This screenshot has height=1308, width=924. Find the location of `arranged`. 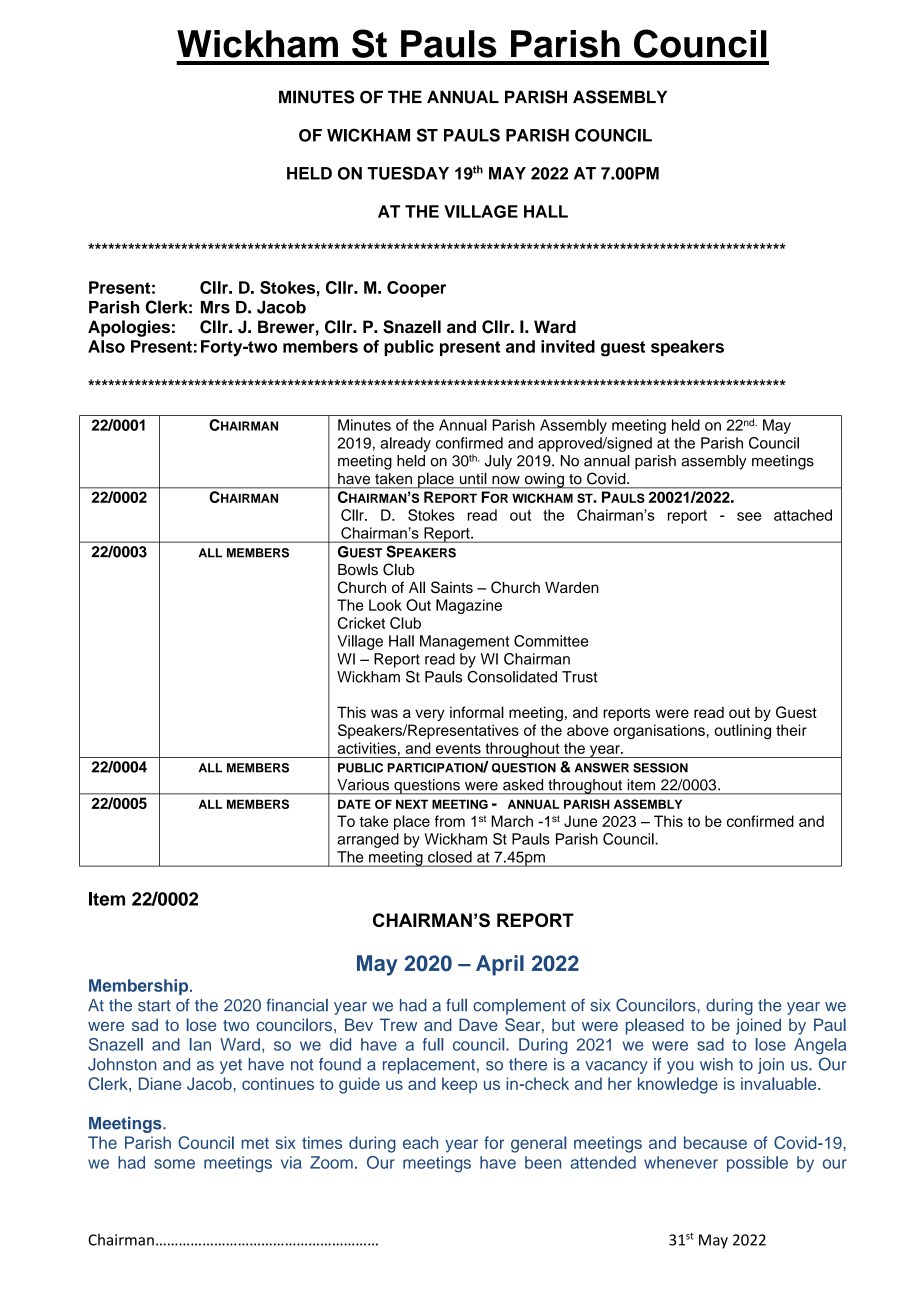

arranged is located at coordinates (368, 840).
